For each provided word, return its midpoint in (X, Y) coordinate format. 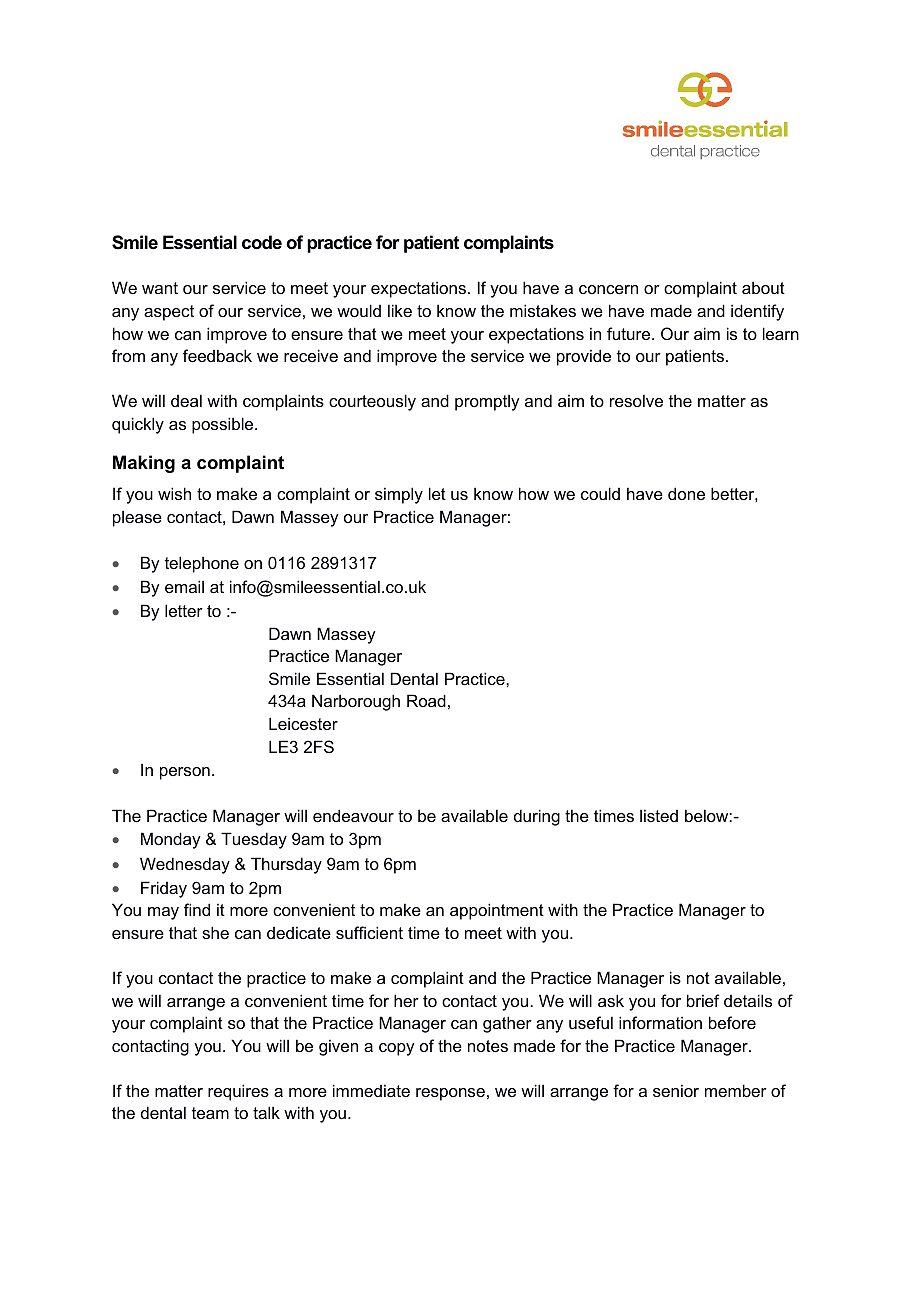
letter (184, 610)
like (400, 310)
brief (703, 1000)
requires (238, 1092)
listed (659, 815)
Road (426, 700)
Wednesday (185, 865)
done (686, 493)
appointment (497, 911)
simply (399, 495)
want (160, 288)
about (763, 287)
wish (174, 493)
